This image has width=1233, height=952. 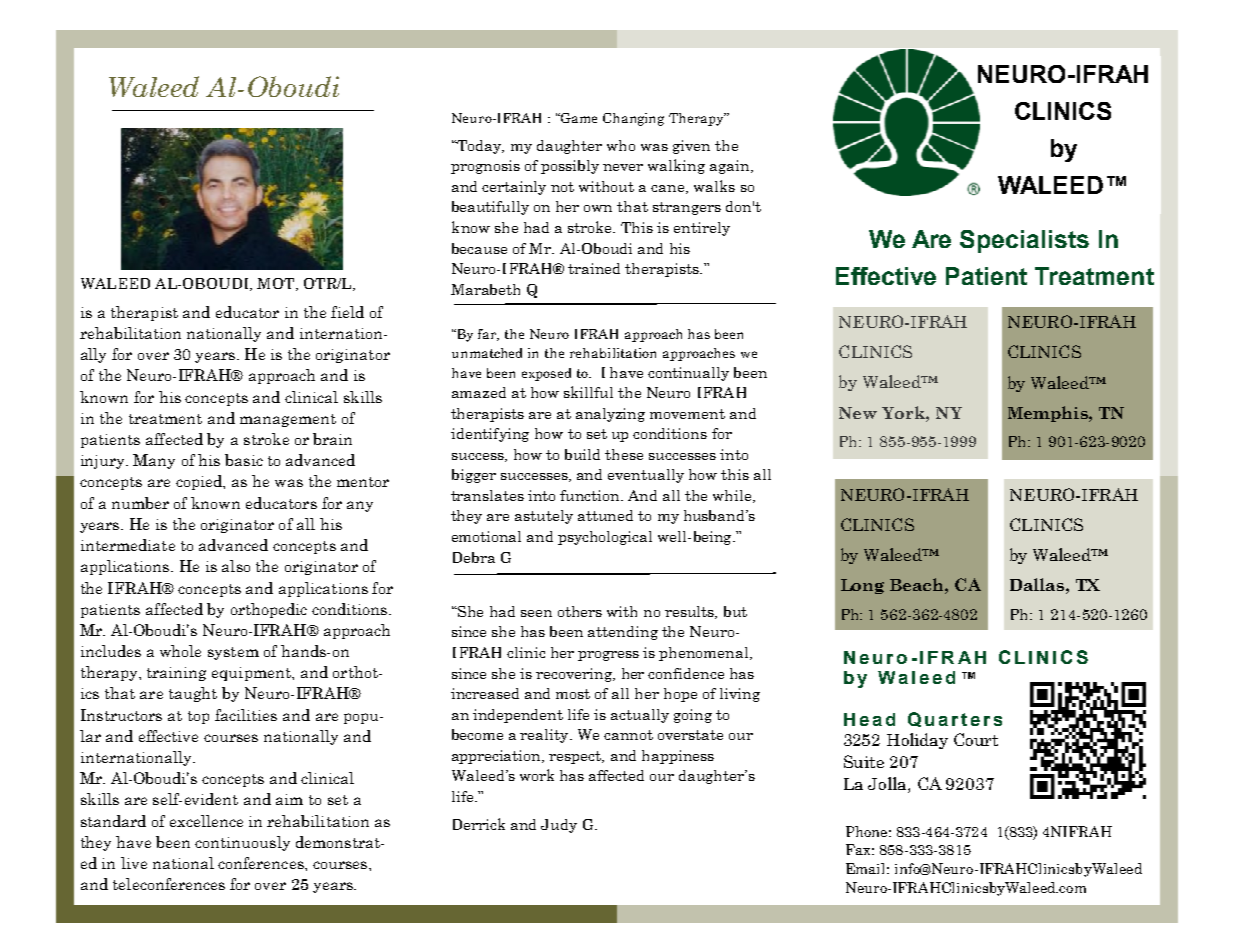 What do you see at coordinates (578, 118) in the image?
I see `Game` at bounding box center [578, 118].
